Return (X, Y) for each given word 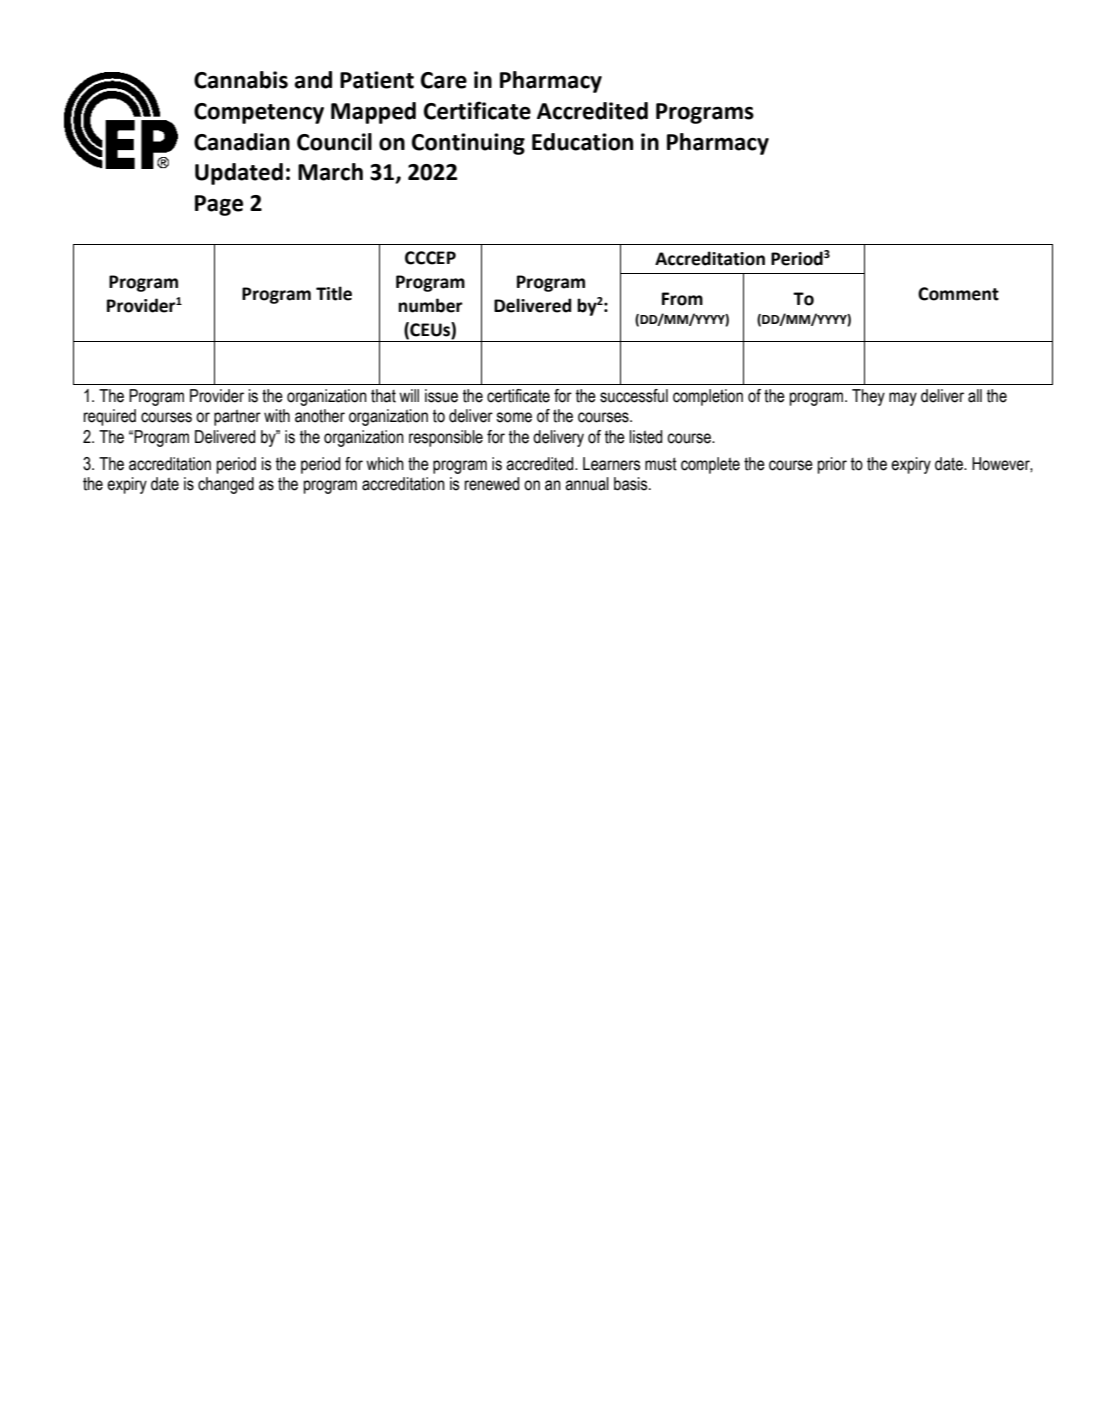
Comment (958, 294)
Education (582, 142)
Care (444, 80)
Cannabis (241, 80)
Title (334, 293)
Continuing (468, 144)
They (868, 397)
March (330, 172)
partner (237, 417)
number (430, 305)
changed (226, 485)
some (514, 417)
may (903, 399)
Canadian (242, 142)
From (682, 299)
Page (219, 205)
